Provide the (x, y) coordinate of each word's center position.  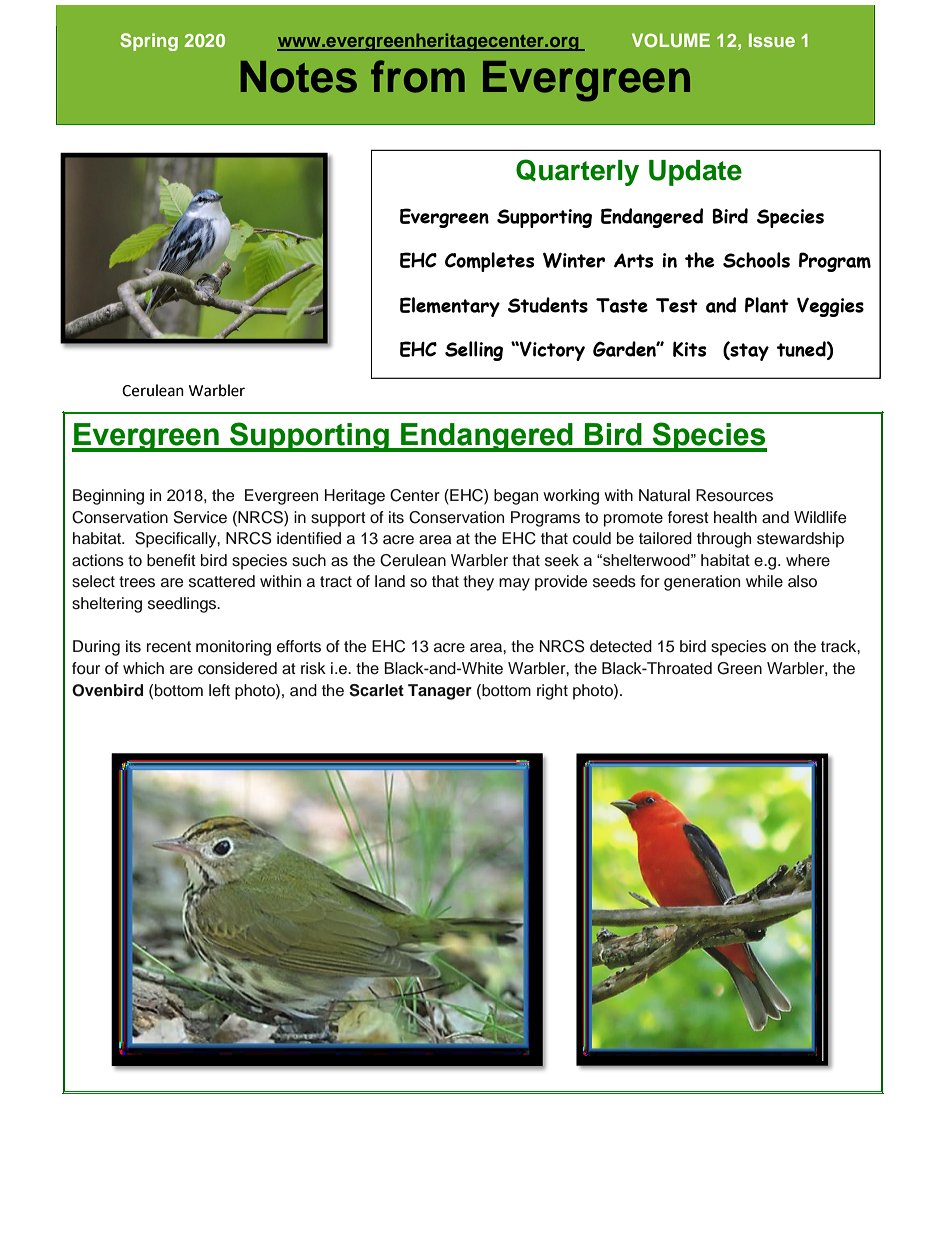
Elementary (450, 307)
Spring (149, 42)
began (516, 497)
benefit (171, 560)
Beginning (108, 497)
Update (695, 173)
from (418, 76)
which (143, 668)
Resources (734, 495)
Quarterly (577, 172)
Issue (772, 40)
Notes (299, 77)
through (724, 540)
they (478, 583)
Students (548, 305)
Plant (767, 305)
